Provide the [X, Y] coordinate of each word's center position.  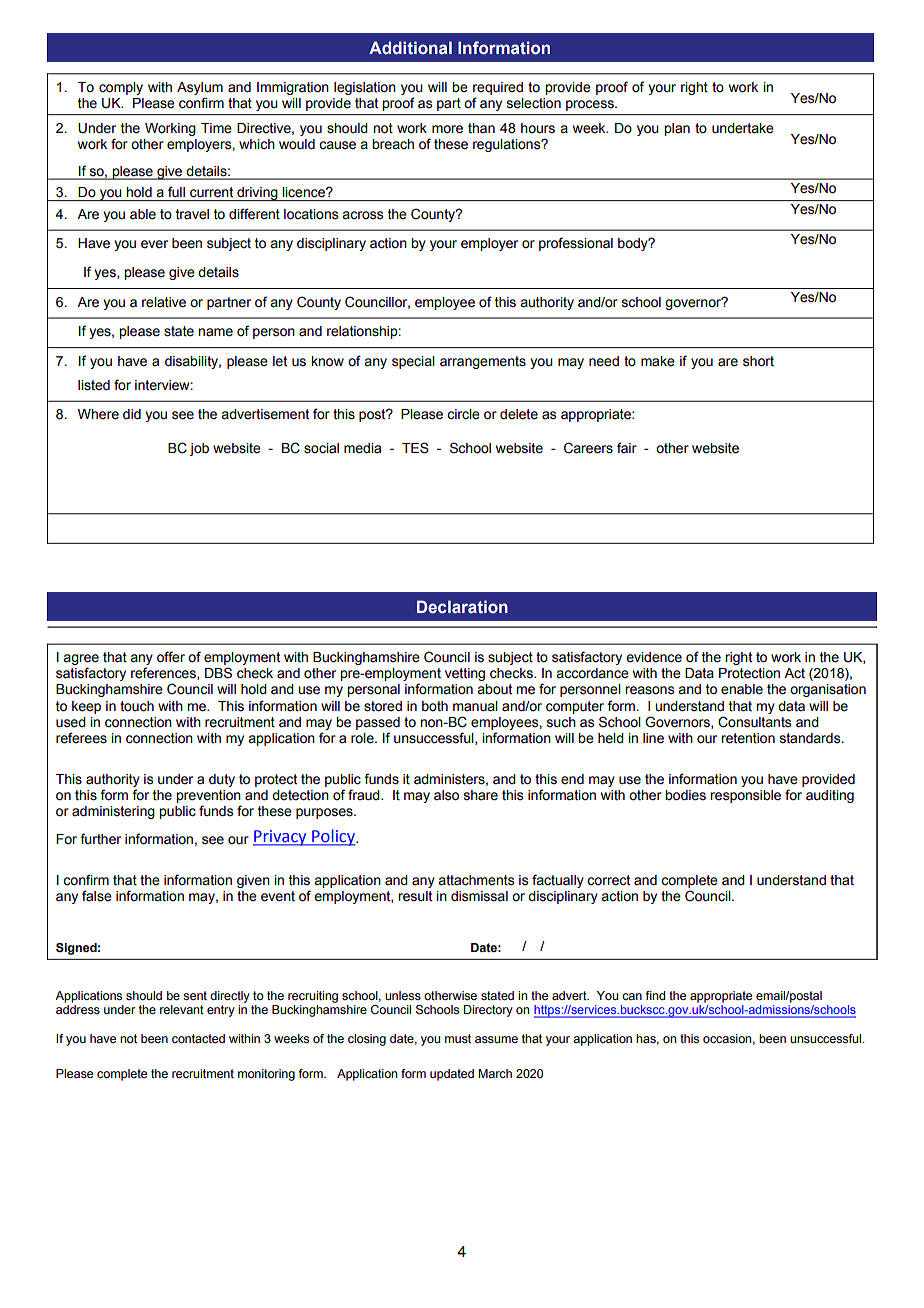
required [498, 88]
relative [164, 302]
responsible [745, 796]
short [758, 361]
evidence [654, 657]
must [458, 1038]
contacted [198, 1038]
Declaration [462, 607]
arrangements [483, 362]
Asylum [200, 88]
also [446, 795]
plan [677, 129]
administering [113, 812]
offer [171, 657]
